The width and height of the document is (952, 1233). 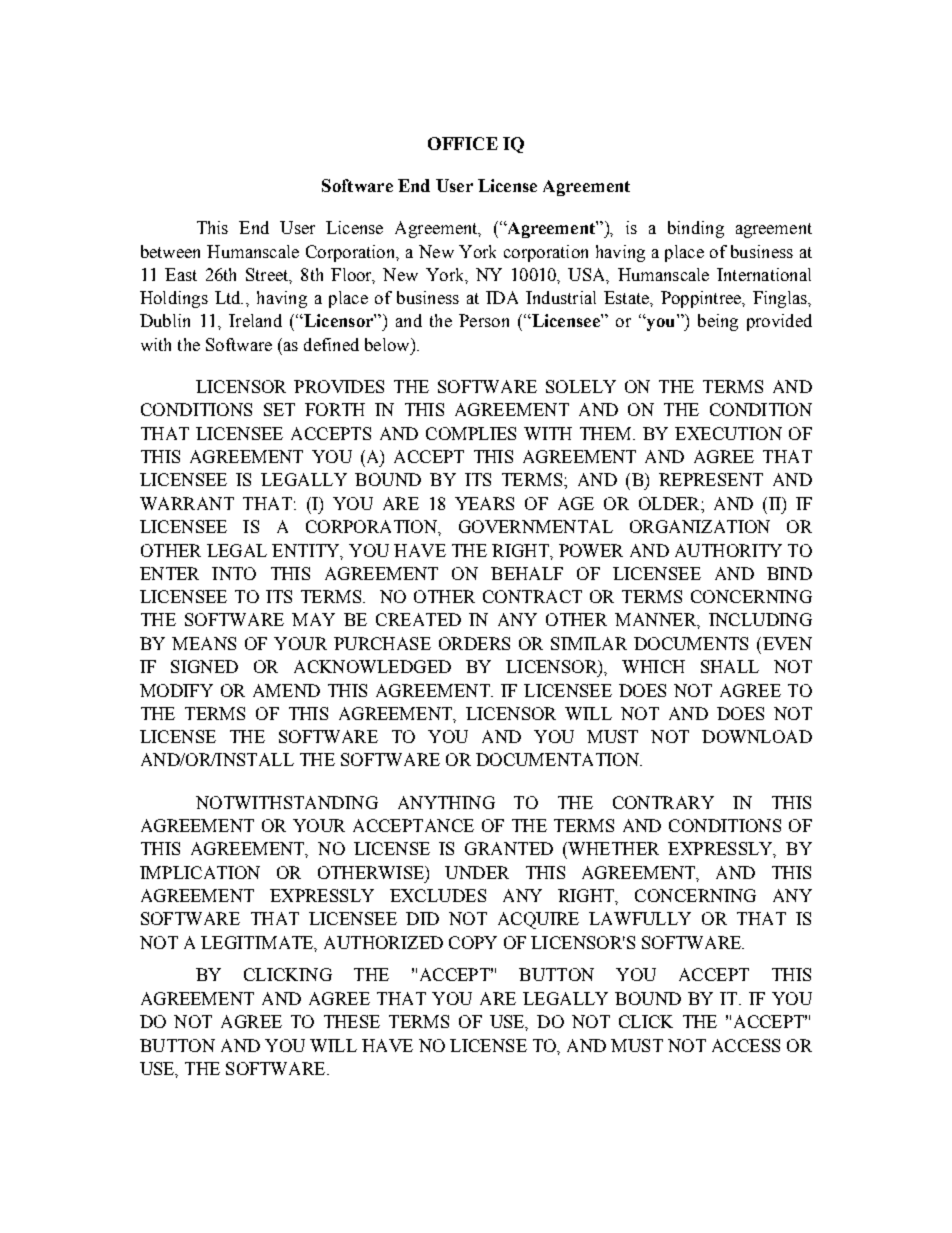 I want to click on International, so click(x=764, y=274).
